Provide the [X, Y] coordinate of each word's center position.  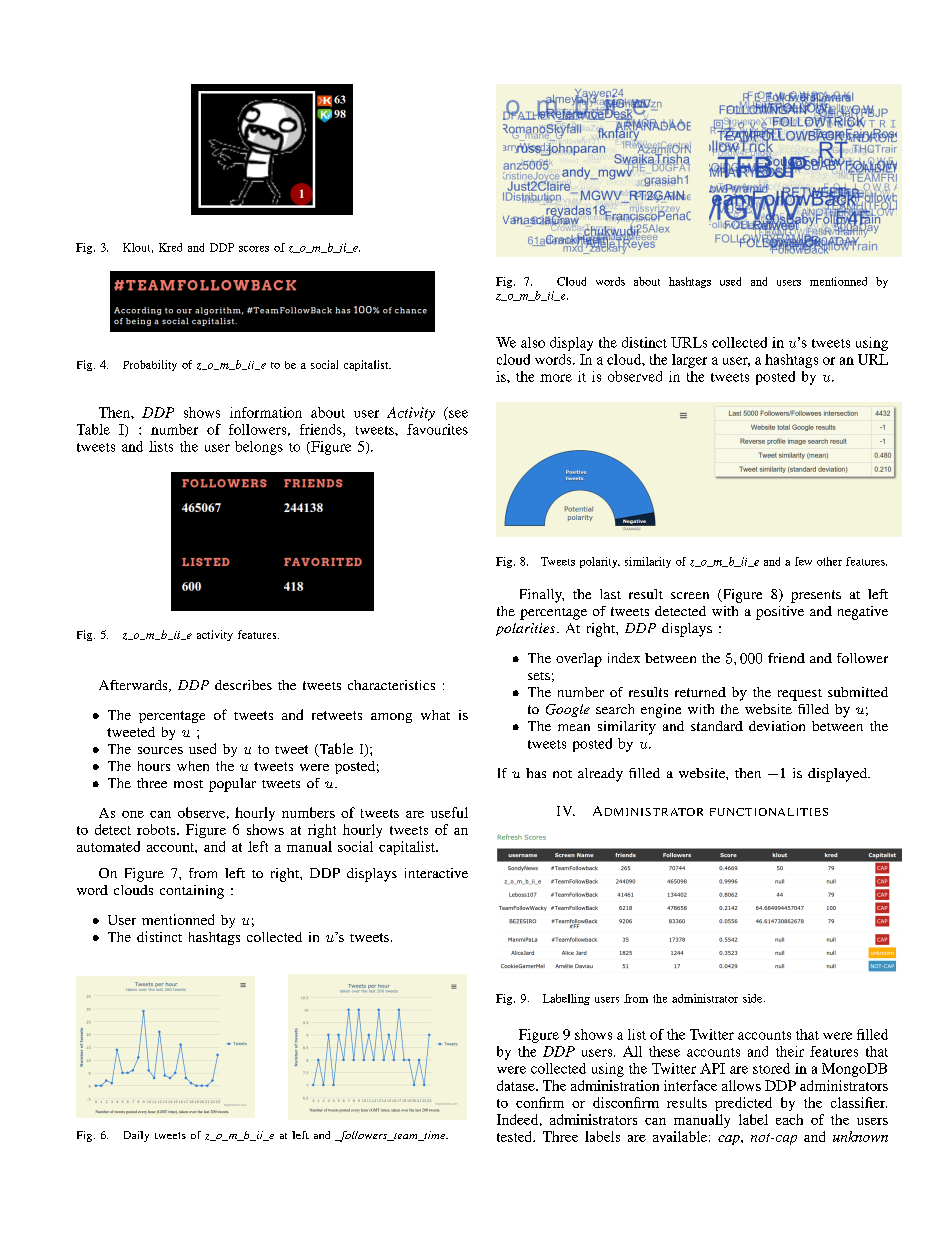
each [789, 1119]
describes [243, 685]
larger [689, 361]
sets [539, 676]
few [803, 561]
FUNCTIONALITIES [769, 812]
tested [516, 1136]
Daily [136, 1136]
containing [192, 892]
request [800, 695]
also [533, 342]
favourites [437, 429]
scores [254, 249]
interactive [436, 873]
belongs [259, 448]
